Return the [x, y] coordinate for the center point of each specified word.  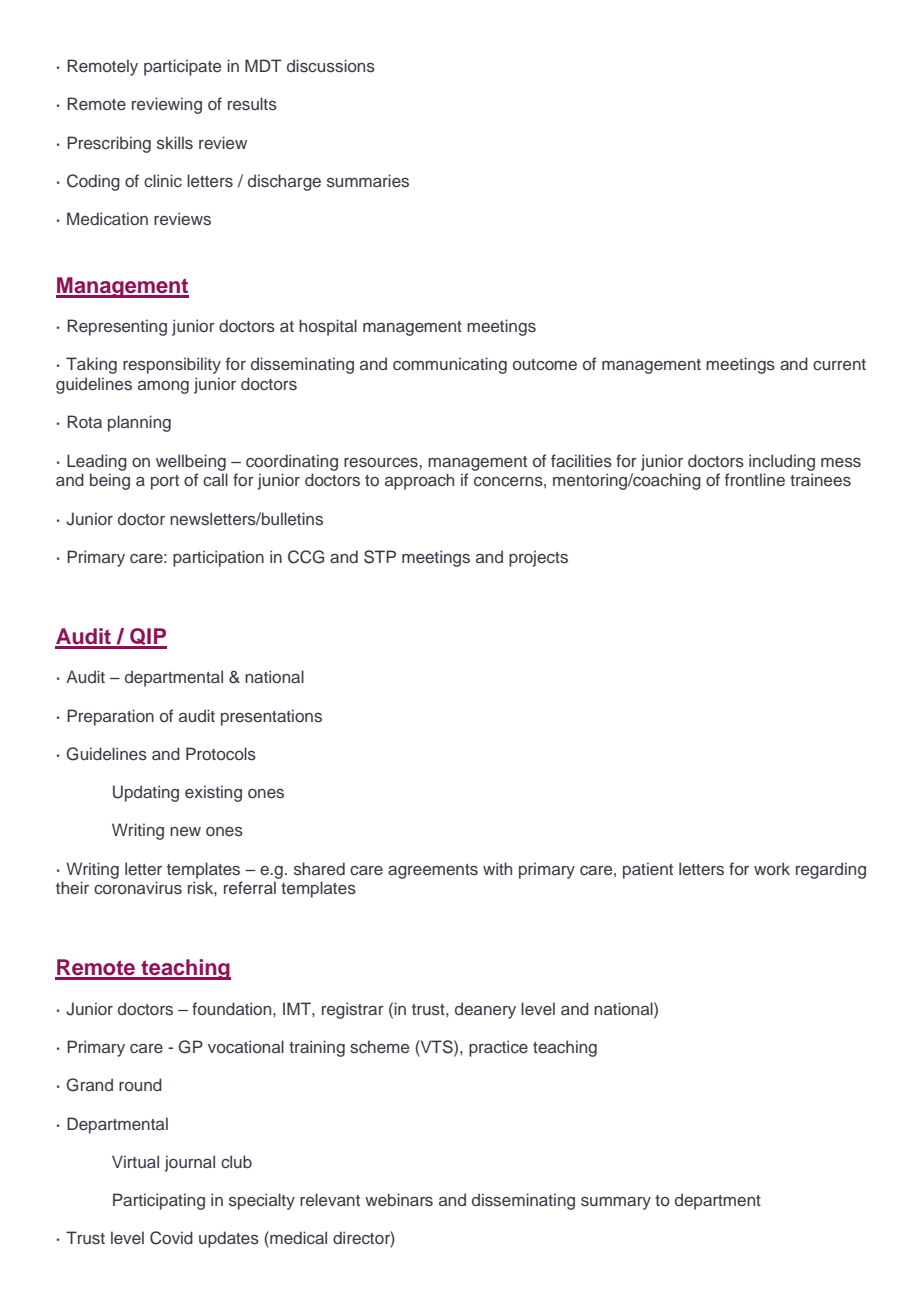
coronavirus [138, 888]
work [772, 868]
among [163, 387]
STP [380, 557]
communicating [450, 365]
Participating [159, 1201]
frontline [755, 479]
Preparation [110, 717]
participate [182, 67]
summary [616, 1203]
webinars [399, 1199]
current [839, 365]
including [782, 462]
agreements [433, 871]
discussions [331, 66]
